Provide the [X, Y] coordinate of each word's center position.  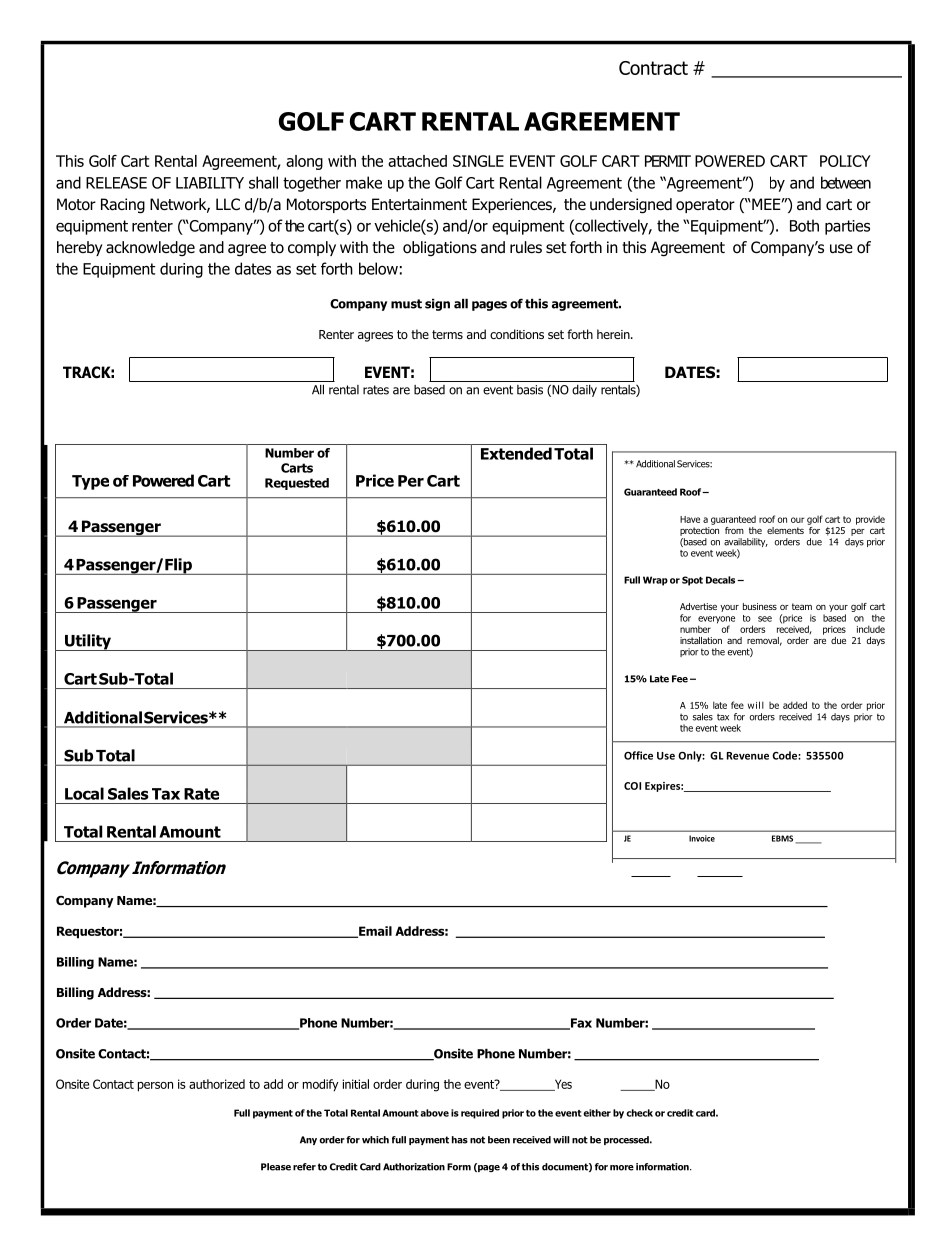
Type [90, 482]
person [155, 1087]
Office [638, 755]
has [460, 1140]
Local [84, 793]
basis [530, 390]
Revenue [748, 756]
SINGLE [478, 161]
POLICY [845, 161]
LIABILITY [210, 183]
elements [785, 530]
